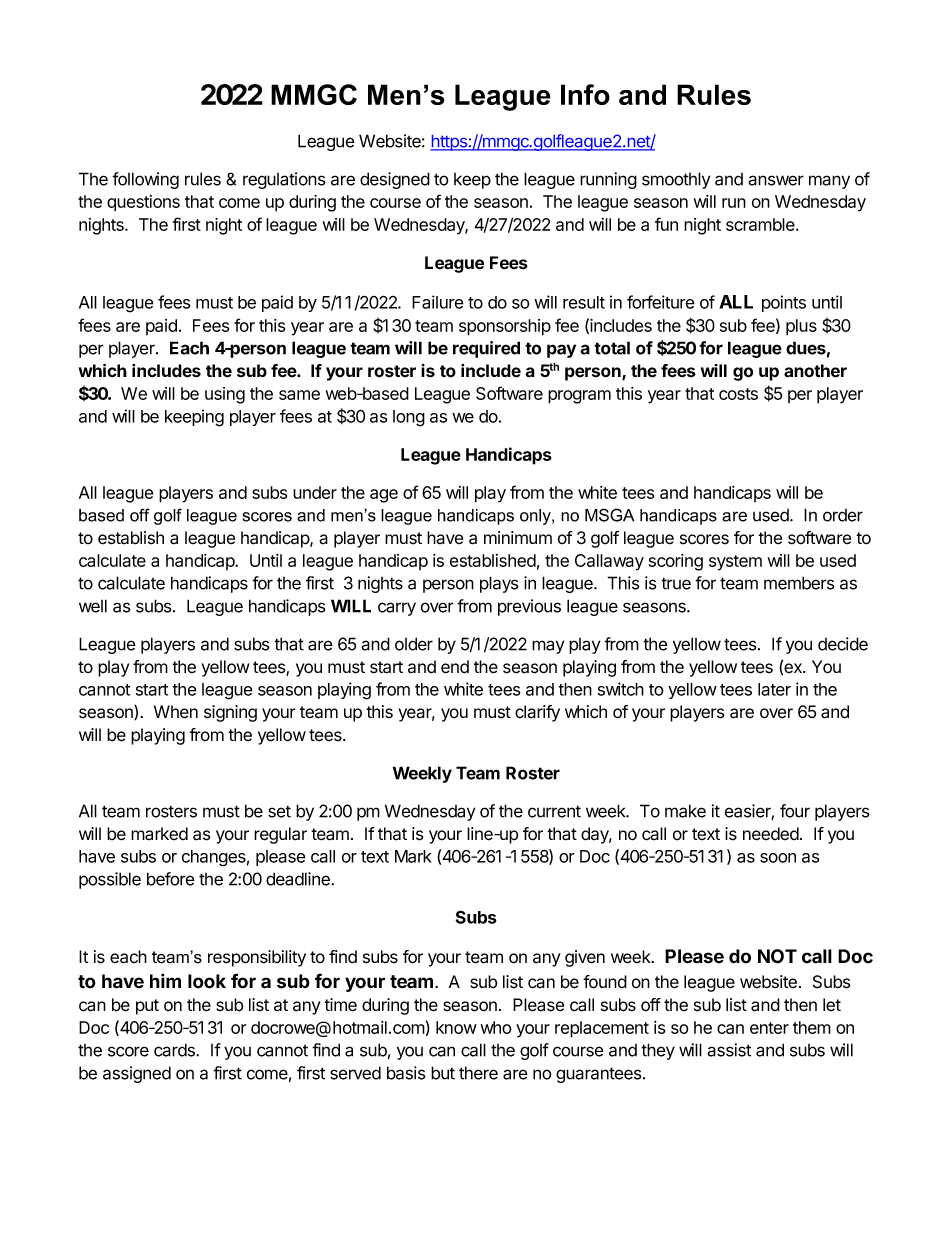 The height and width of the screenshot is (1233, 952). I want to click on When, so click(176, 712).
